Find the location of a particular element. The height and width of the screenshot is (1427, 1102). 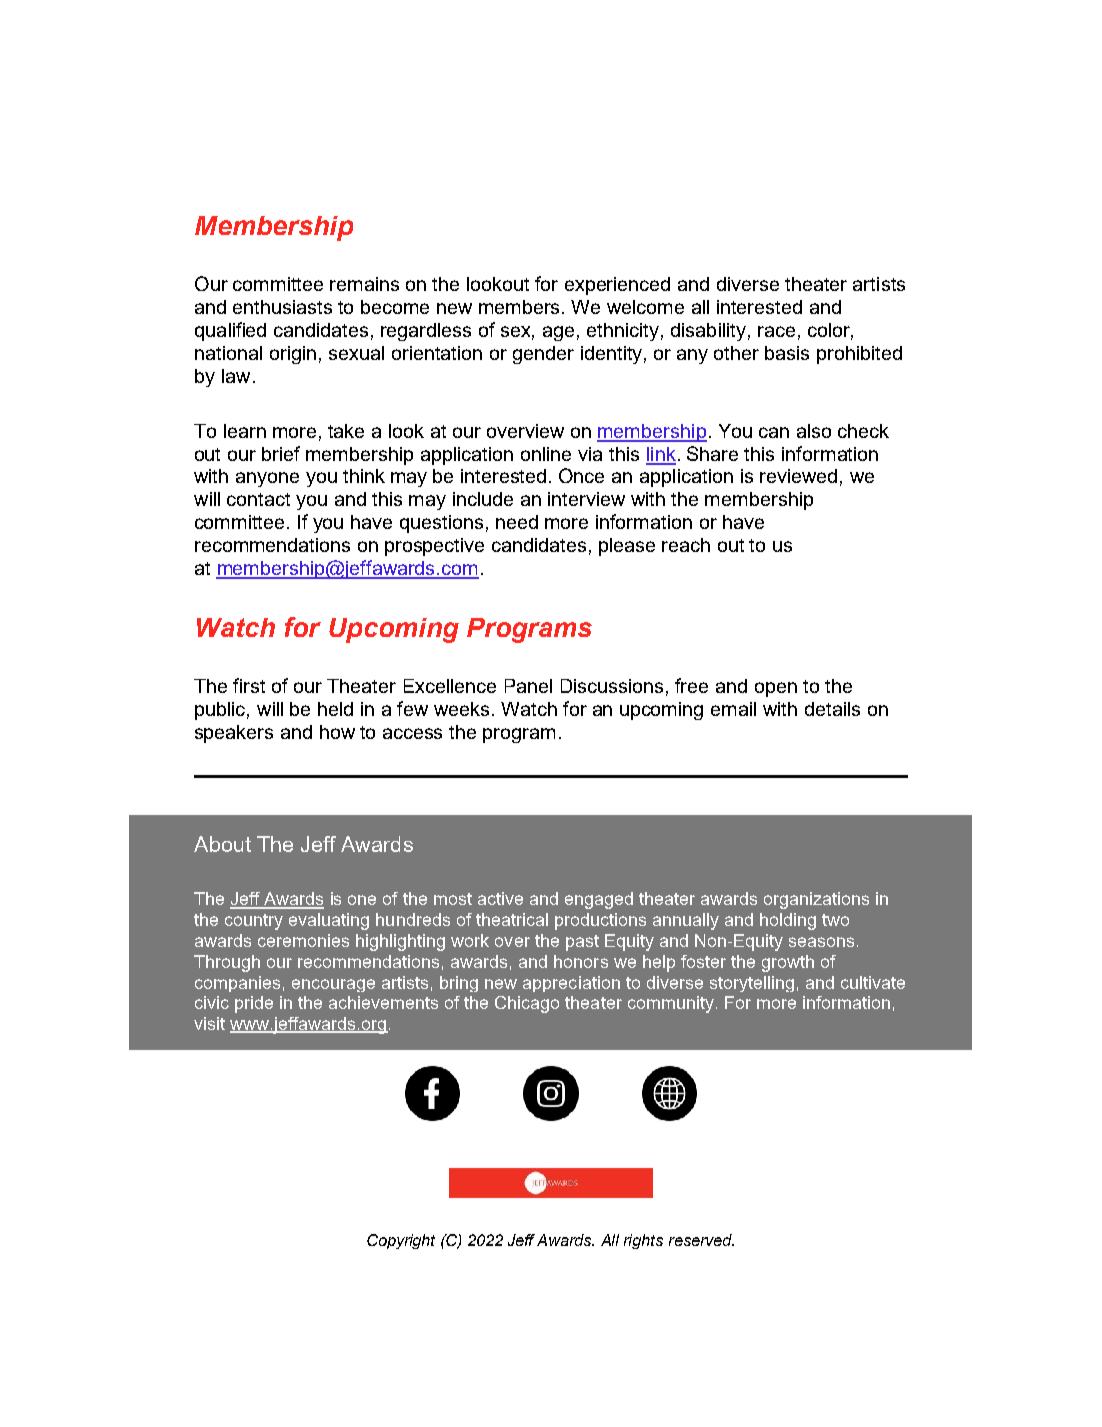

gender is located at coordinates (543, 355).
